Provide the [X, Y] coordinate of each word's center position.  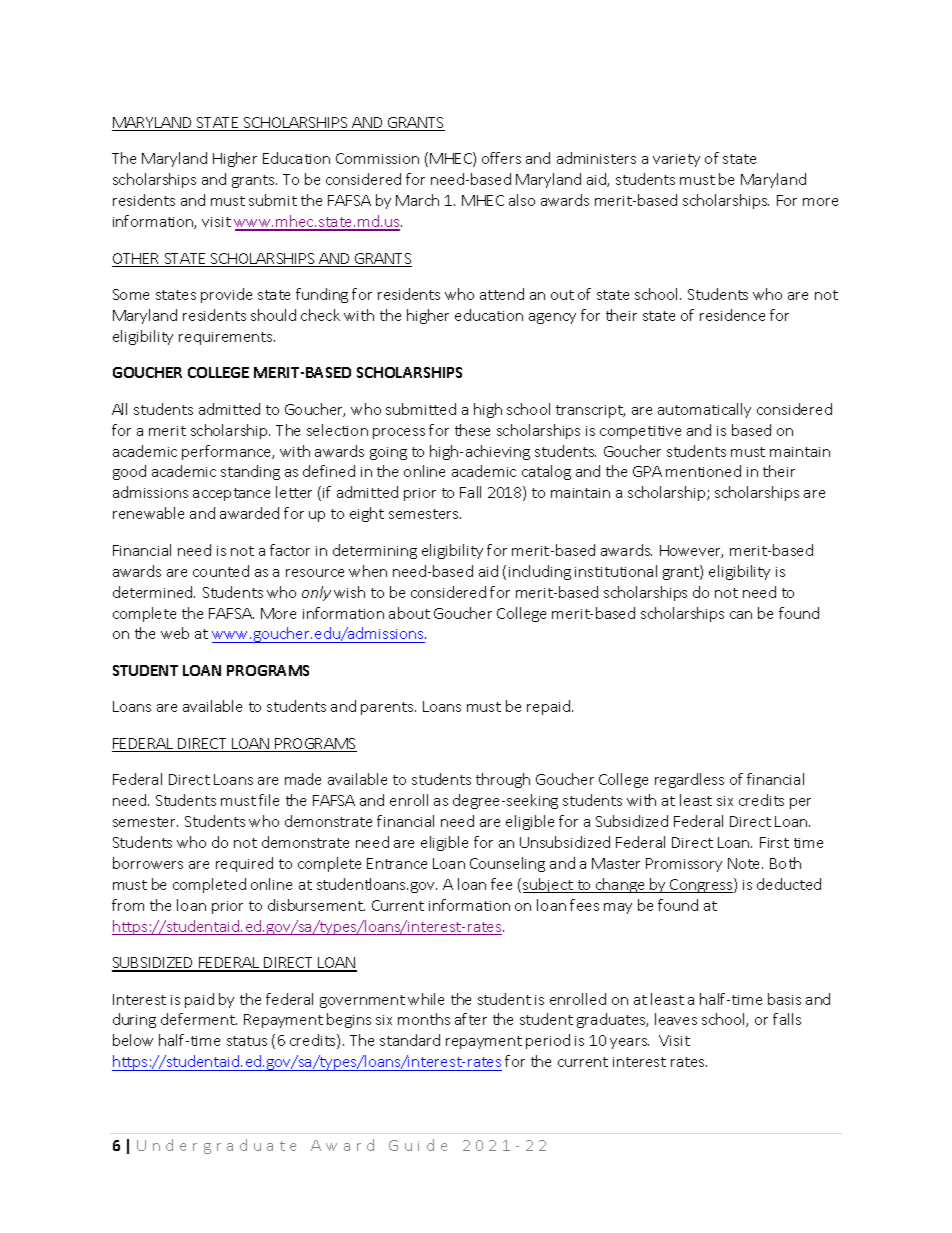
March [417, 200]
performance [228, 452]
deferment [199, 1019]
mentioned [703, 471]
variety [676, 160]
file [269, 800]
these [472, 430]
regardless [689, 780]
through [503, 780]
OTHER [137, 260]
